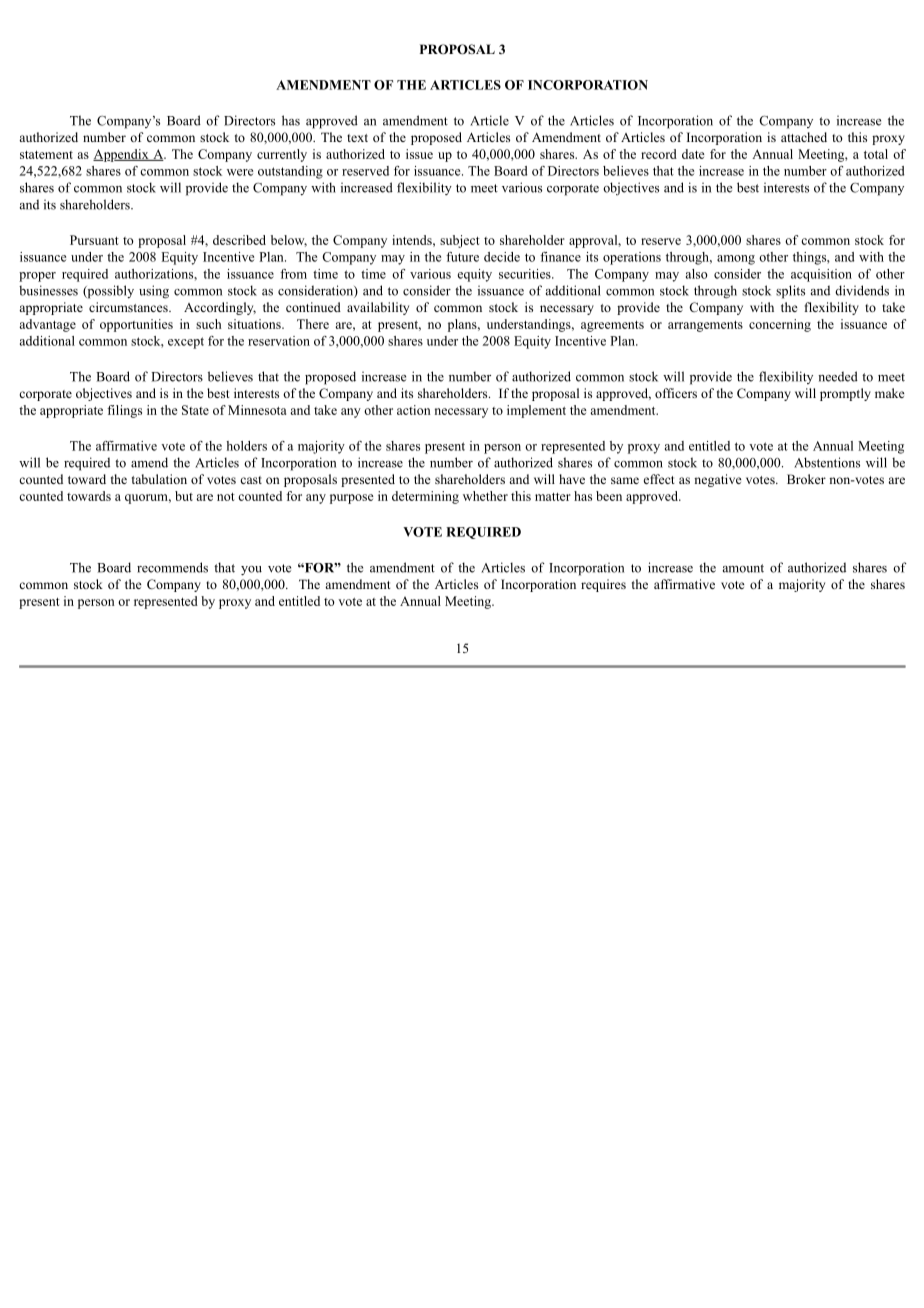 The width and height of the document is (924, 1308). What do you see at coordinates (159, 479) in the document?
I see `tabulation` at bounding box center [159, 479].
